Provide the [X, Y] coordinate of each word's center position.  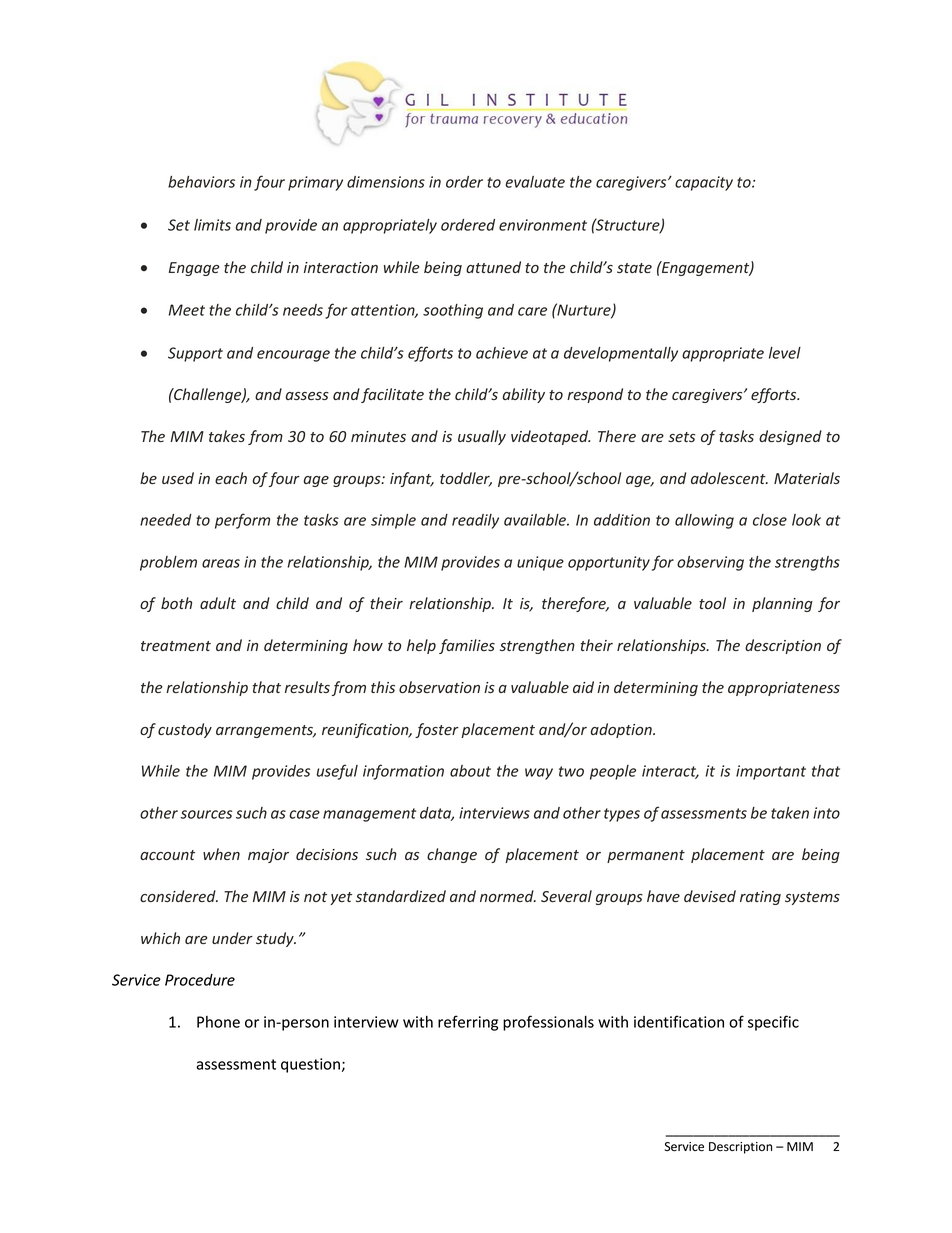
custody [185, 730]
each [231, 478]
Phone [218, 1022]
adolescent [729, 478]
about [470, 771]
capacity [704, 183]
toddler [466, 479]
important [771, 772]
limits [212, 225]
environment [543, 225]
